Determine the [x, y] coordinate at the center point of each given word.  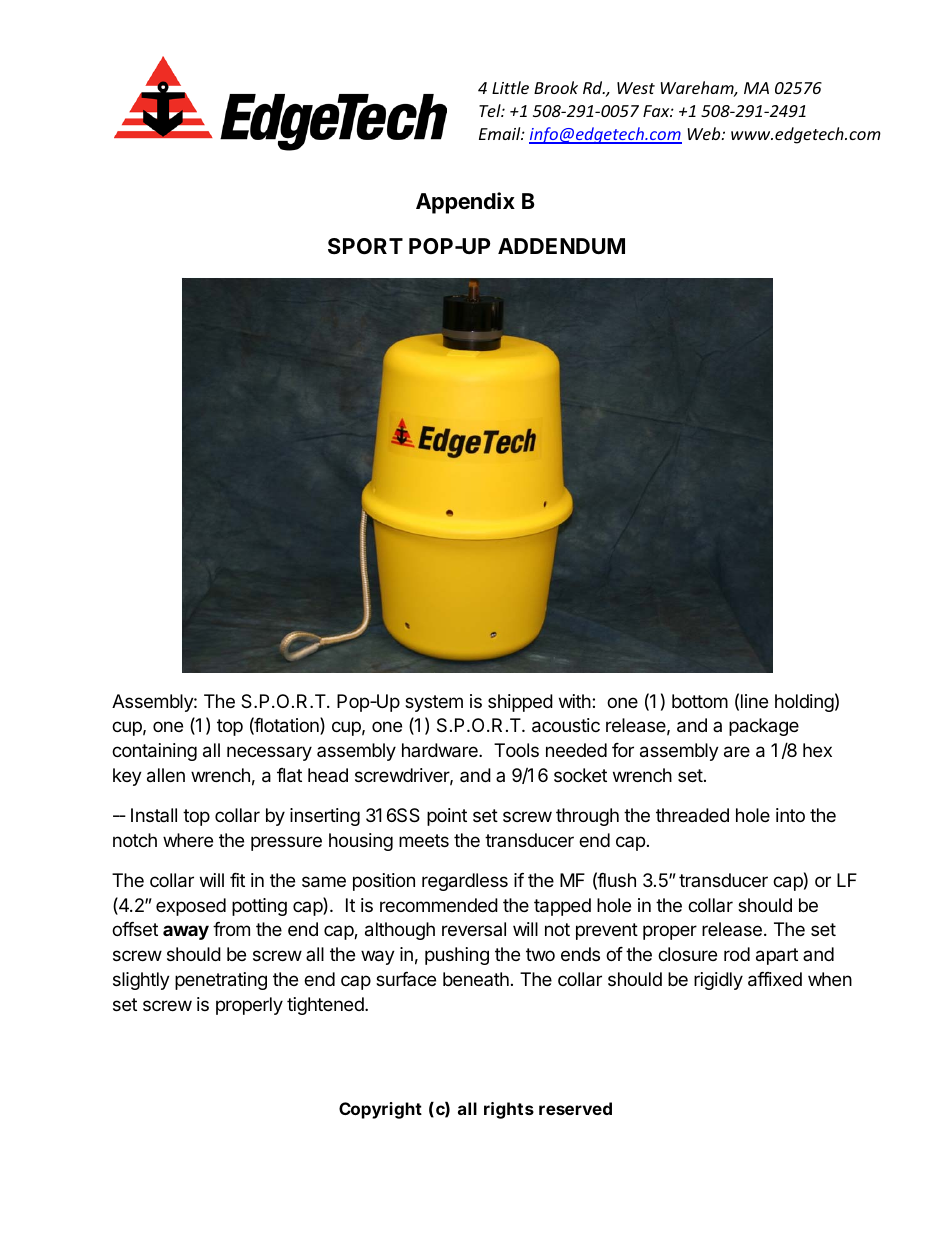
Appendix [465, 203]
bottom [700, 701]
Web [705, 133]
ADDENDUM [561, 246]
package [764, 727]
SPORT [365, 246]
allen [166, 775]
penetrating [221, 981]
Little [510, 87]
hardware [441, 750]
